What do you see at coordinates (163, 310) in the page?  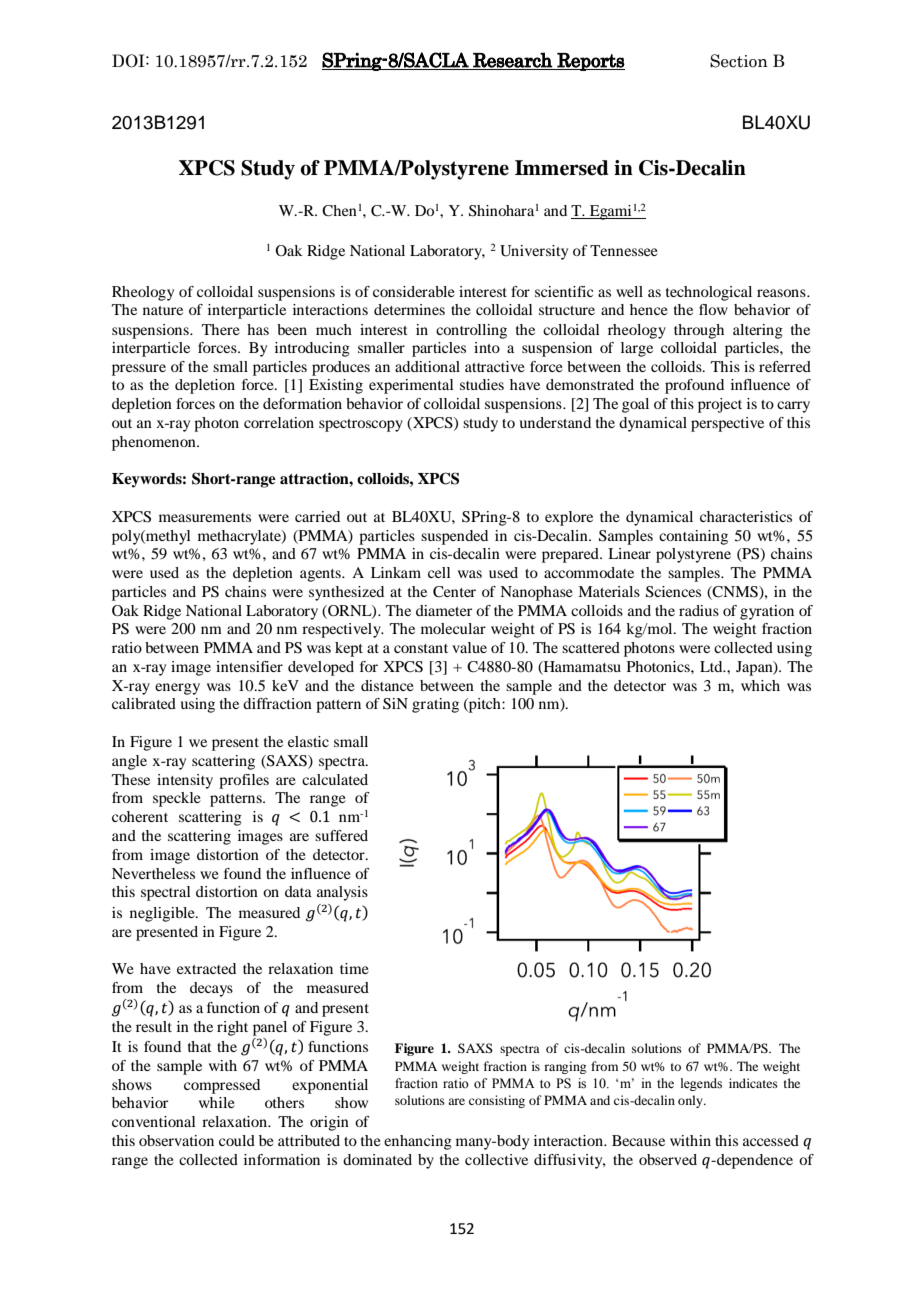 I see `nature` at bounding box center [163, 310].
